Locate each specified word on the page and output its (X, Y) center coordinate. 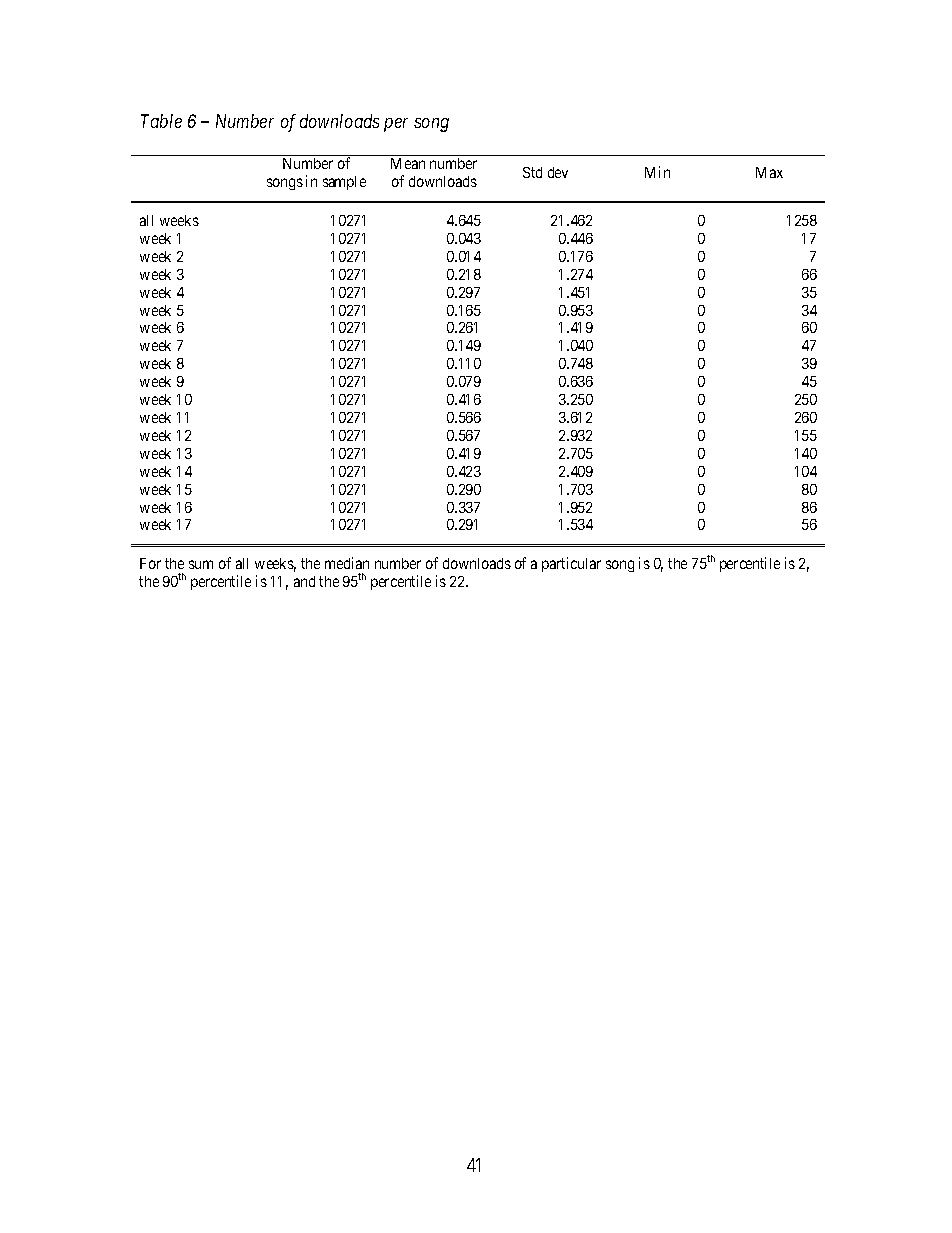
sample (344, 183)
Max (769, 172)
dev (558, 172)
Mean (408, 163)
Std (532, 172)
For (150, 563)
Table (161, 121)
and (304, 581)
